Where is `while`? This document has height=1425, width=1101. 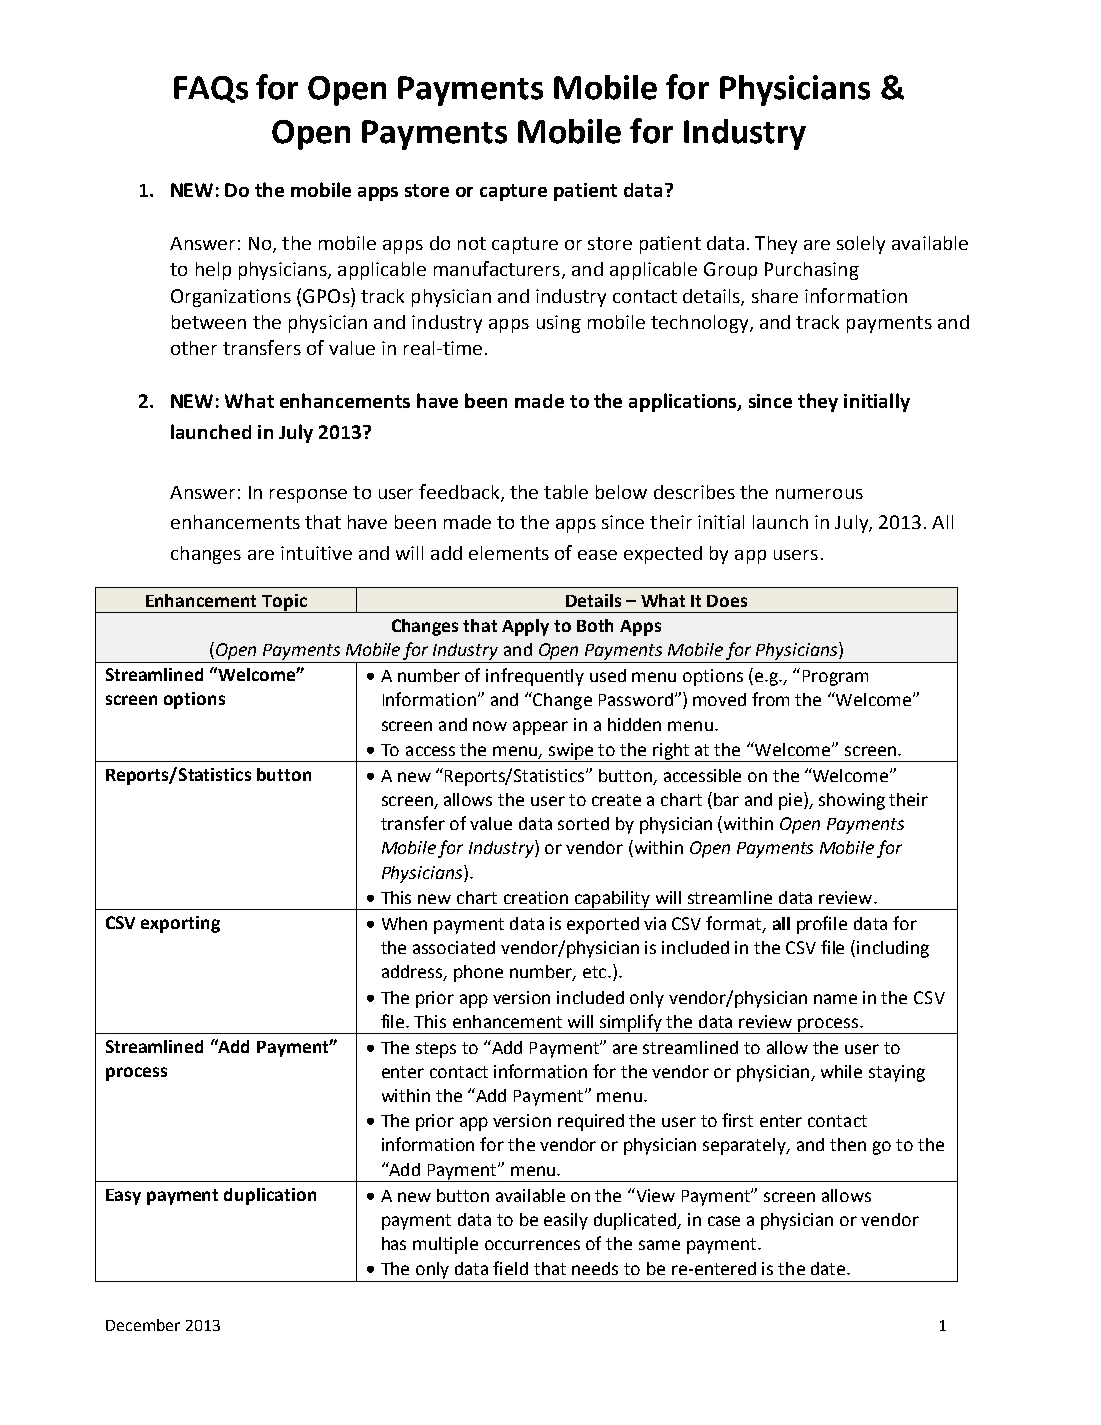 while is located at coordinates (841, 1071).
